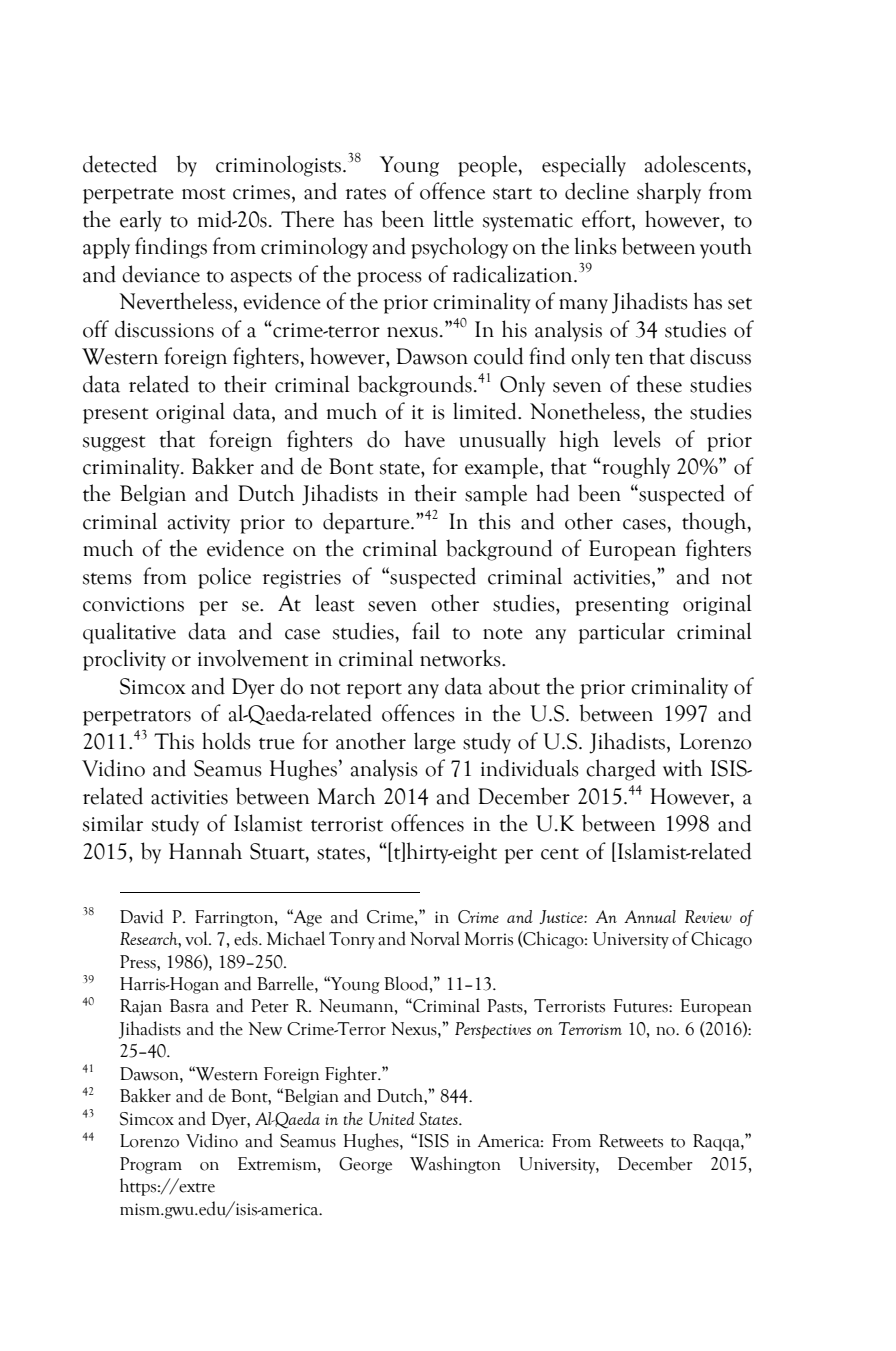 The width and height of the screenshot is (896, 1351). I want to click on Morris, so click(488, 939).
